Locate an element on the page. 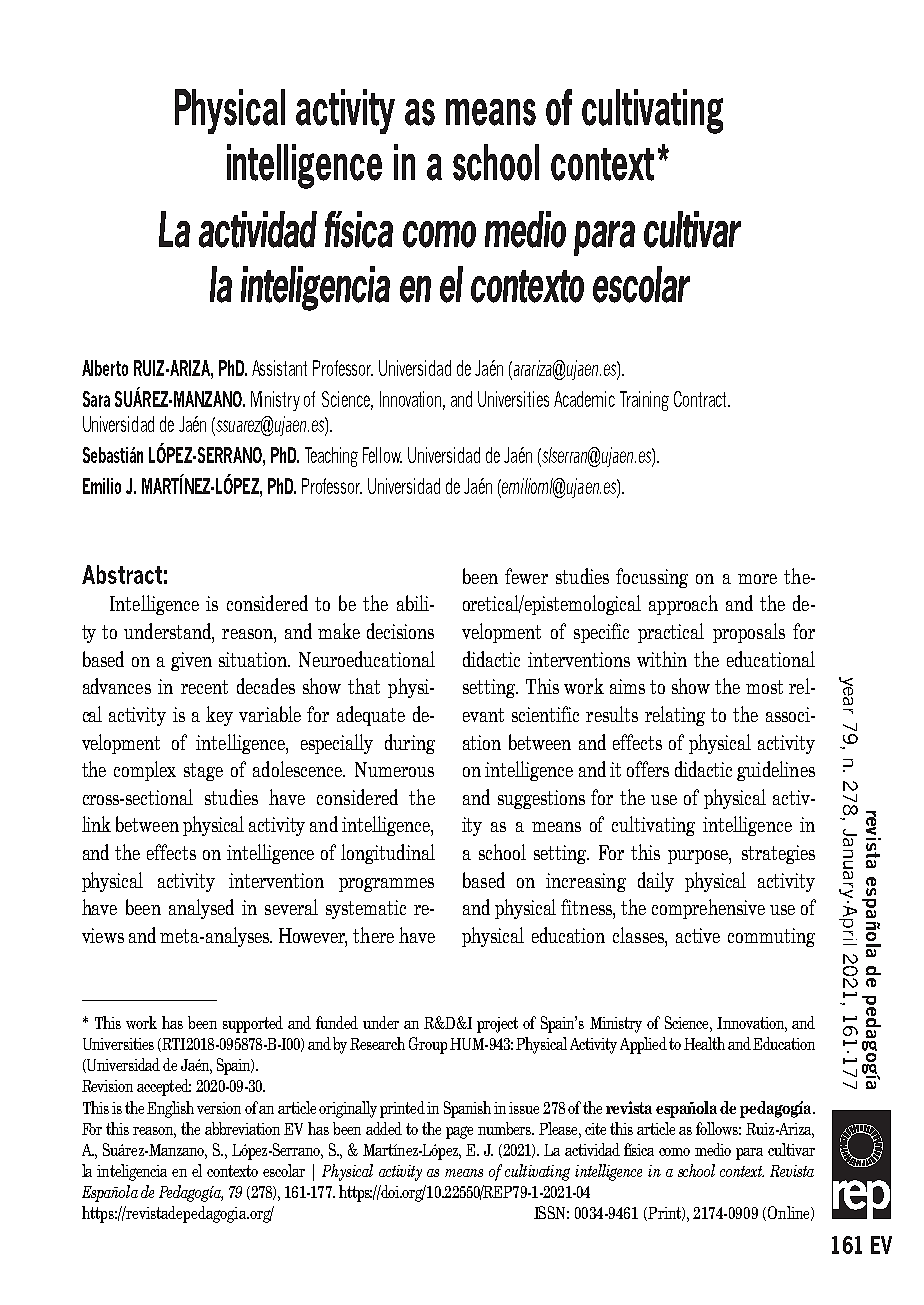 The image size is (924, 1305). analysed is located at coordinates (201, 909).
